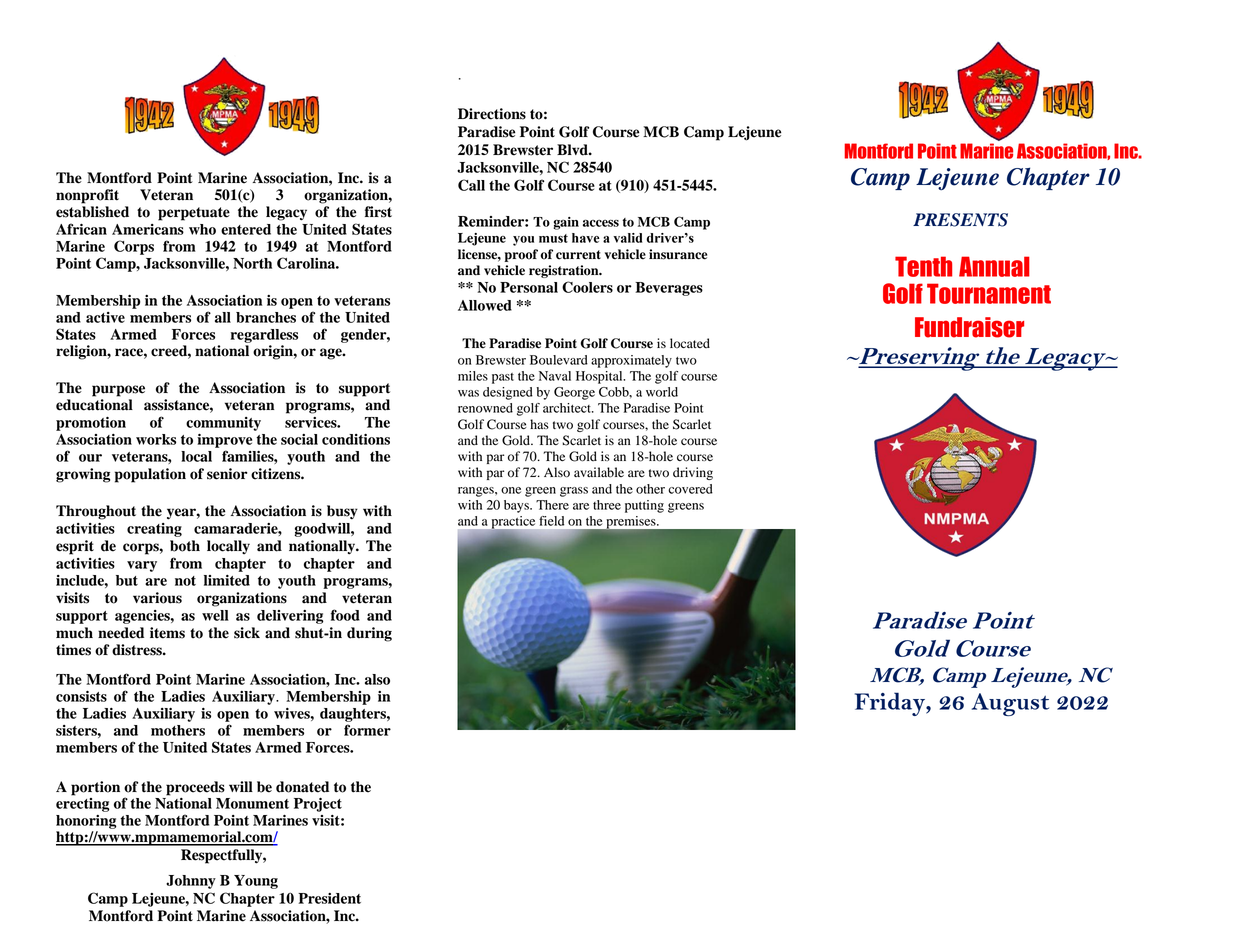 The image size is (1233, 952). What do you see at coordinates (552, 505) in the document?
I see `There` at bounding box center [552, 505].
